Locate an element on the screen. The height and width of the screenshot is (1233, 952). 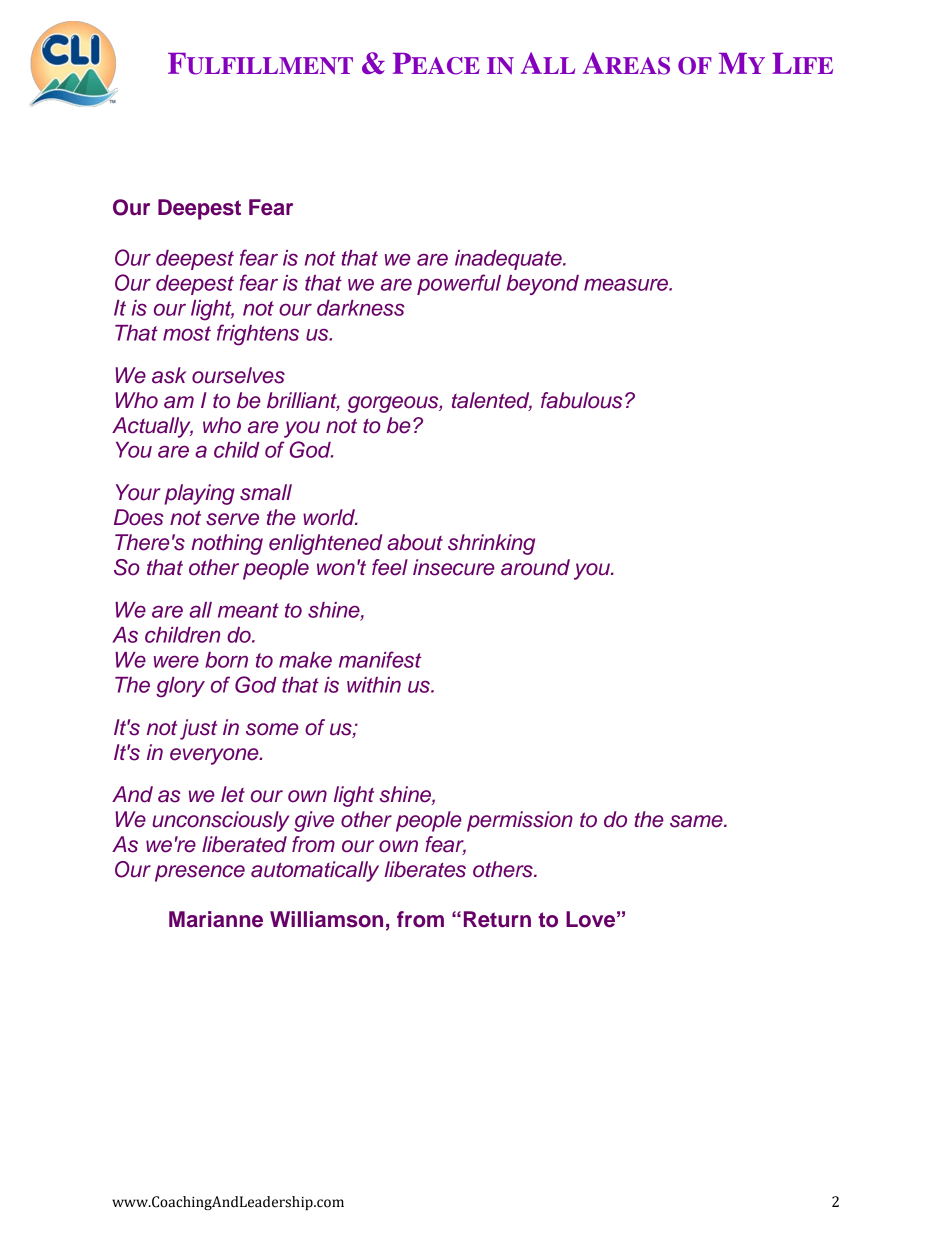
fabulous is located at coordinates (581, 400).
